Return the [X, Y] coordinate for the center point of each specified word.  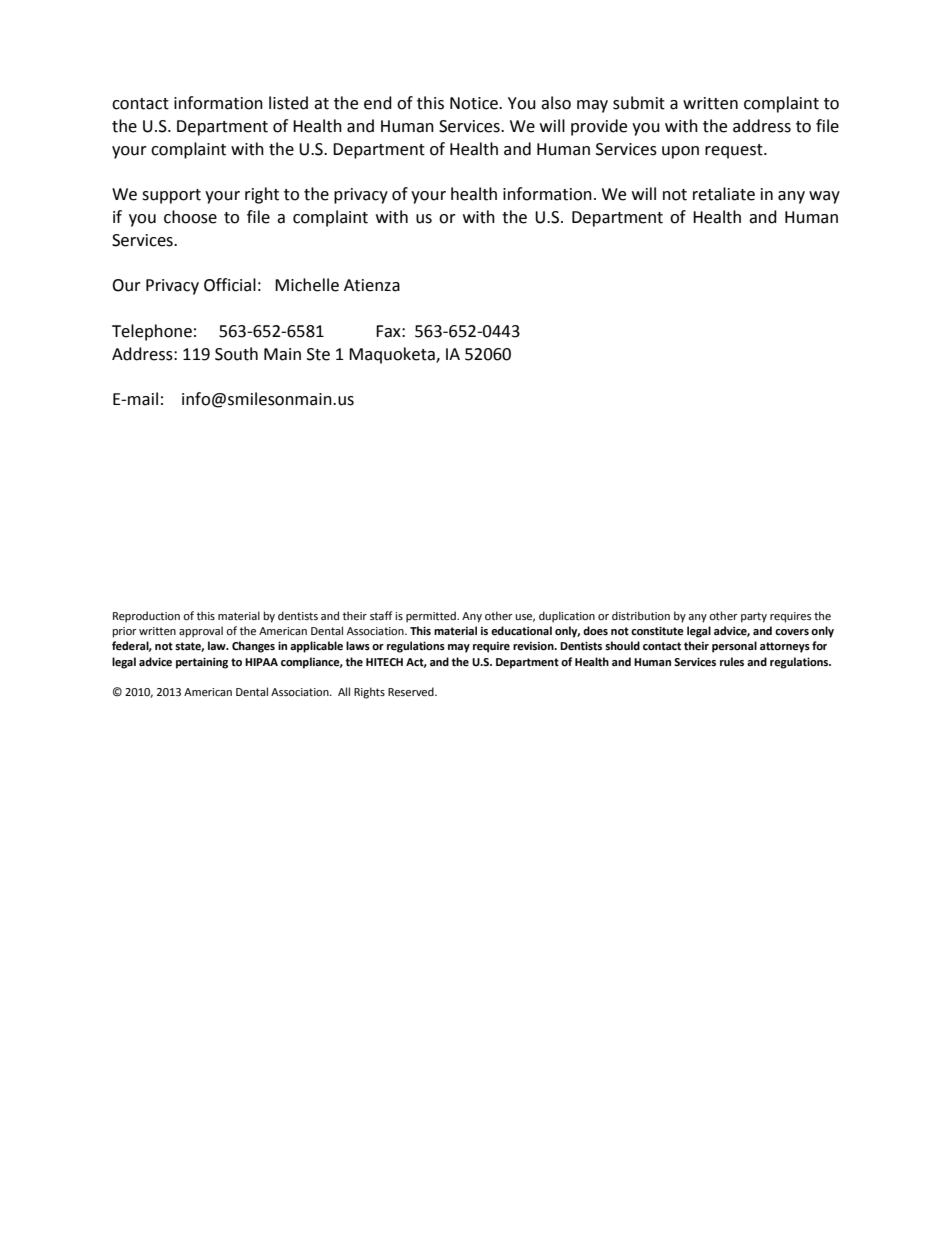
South [236, 354]
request [735, 151]
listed [288, 103]
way [824, 197]
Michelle [307, 285]
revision [534, 646]
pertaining [202, 663]
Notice [475, 103]
